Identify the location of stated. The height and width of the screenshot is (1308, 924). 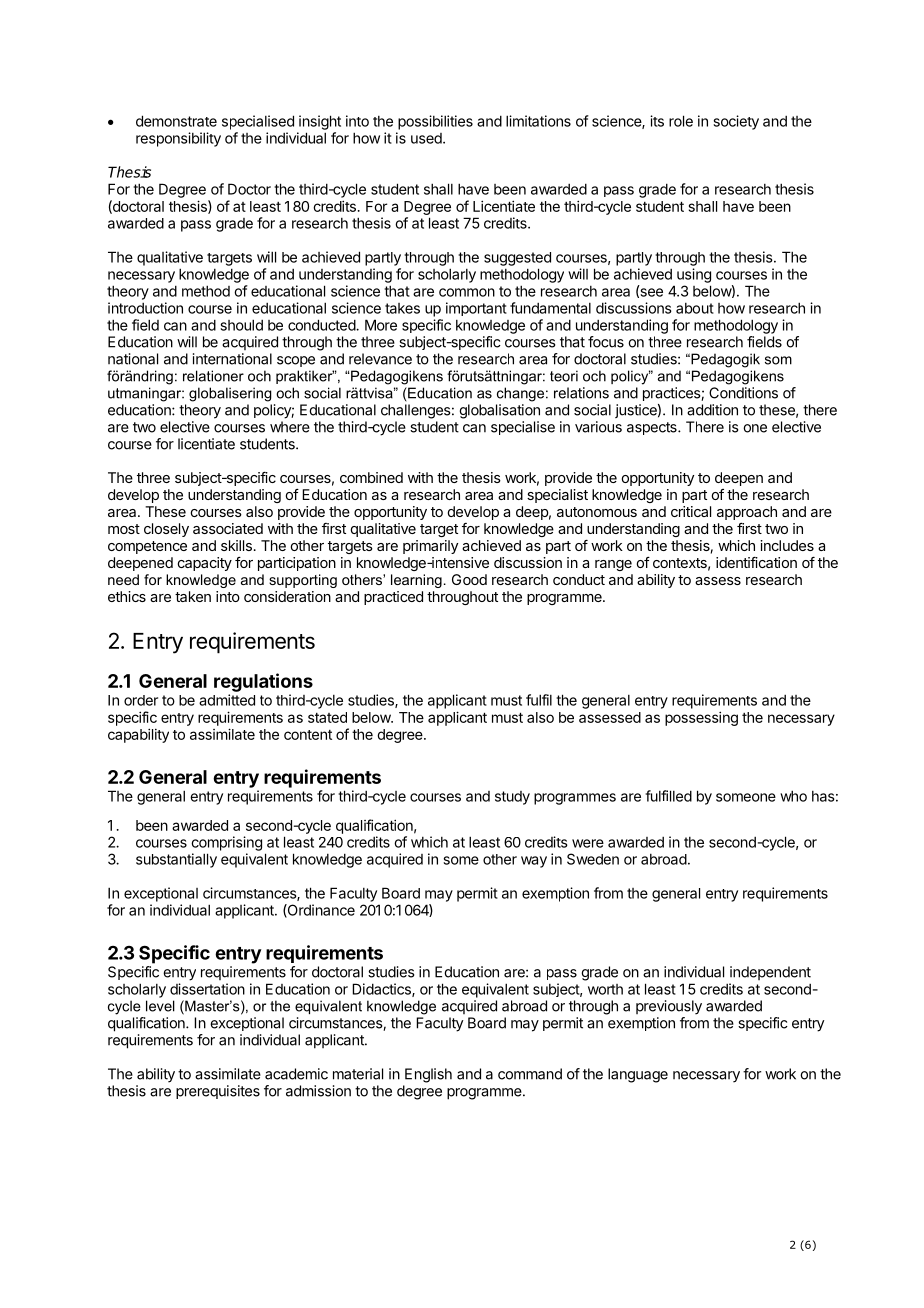
(327, 717).
